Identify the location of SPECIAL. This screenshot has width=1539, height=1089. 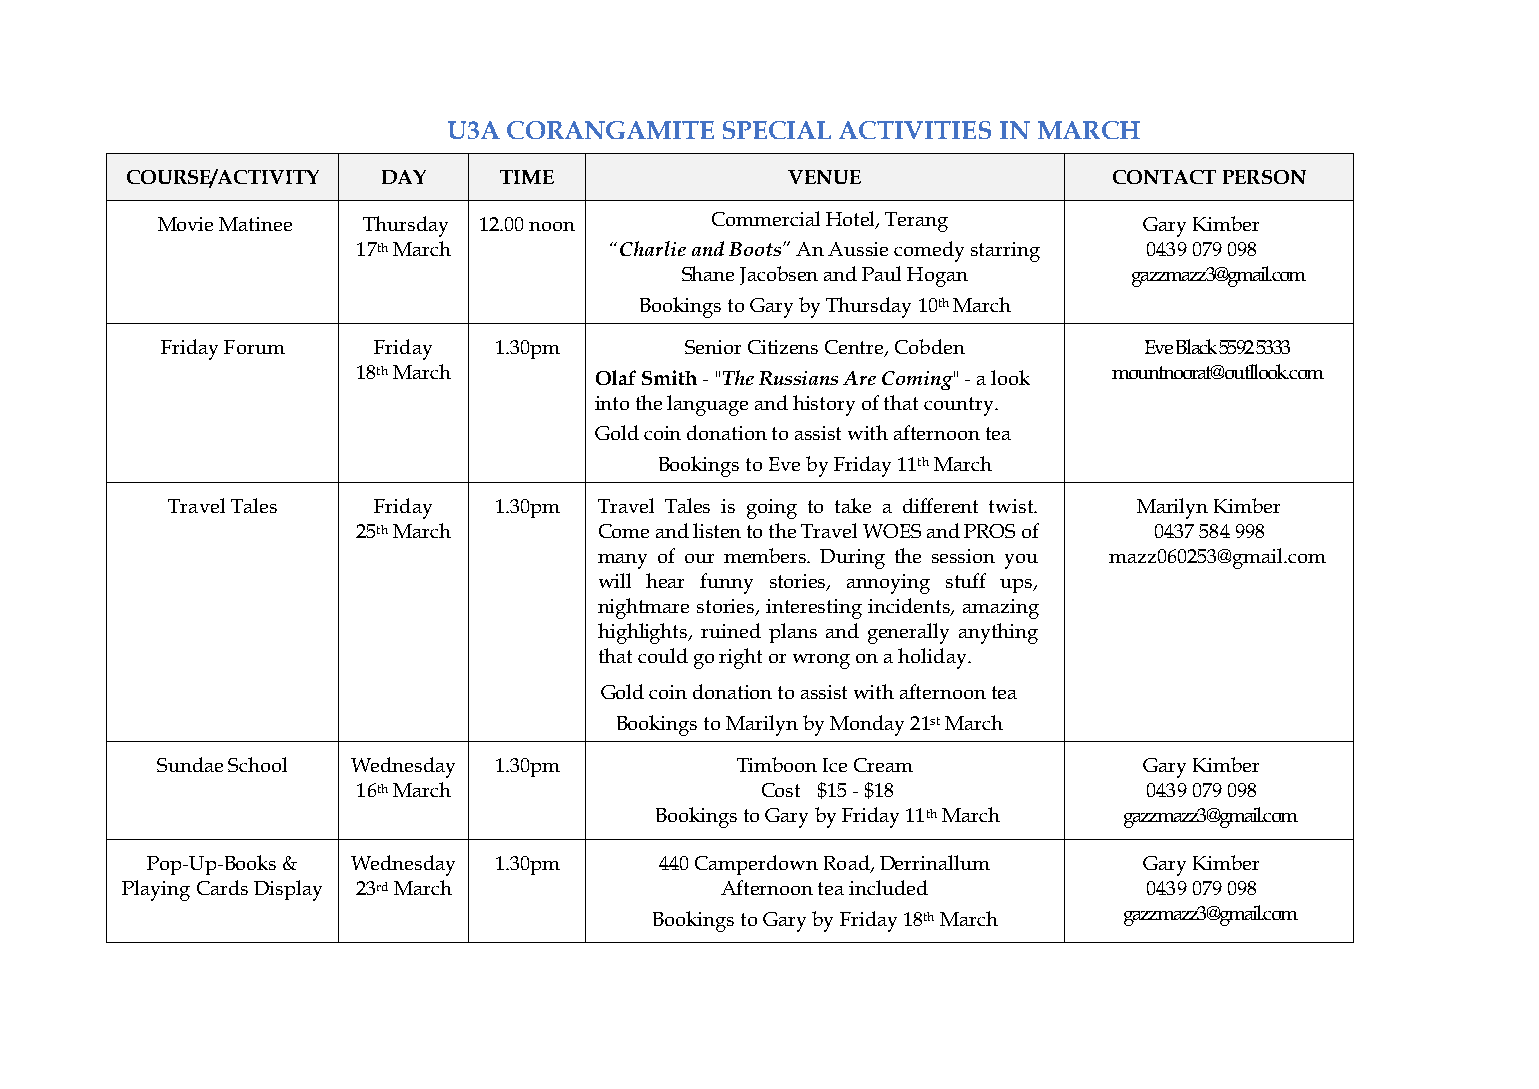
(777, 130).
